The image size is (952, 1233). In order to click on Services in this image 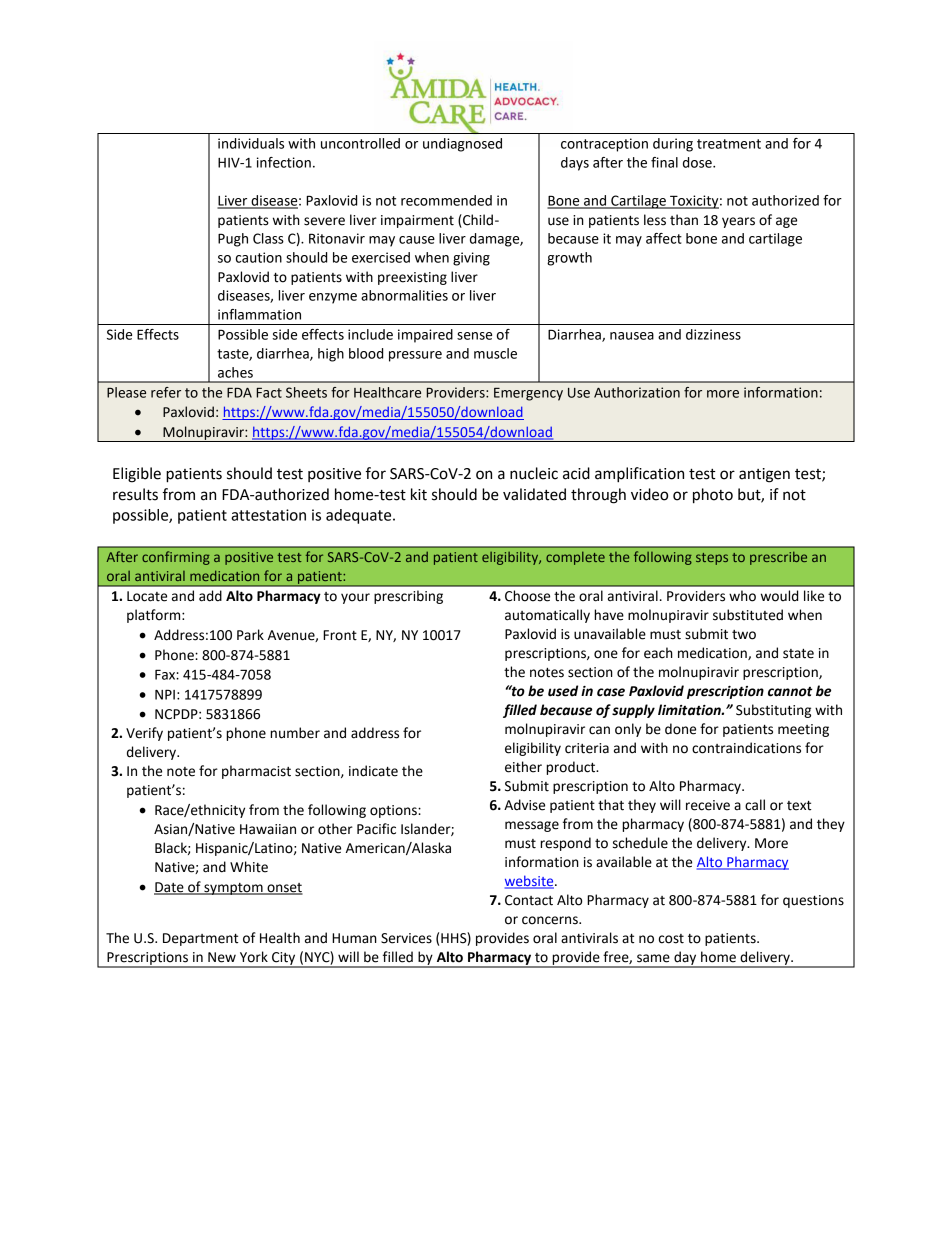, I will do `click(406, 938)`.
